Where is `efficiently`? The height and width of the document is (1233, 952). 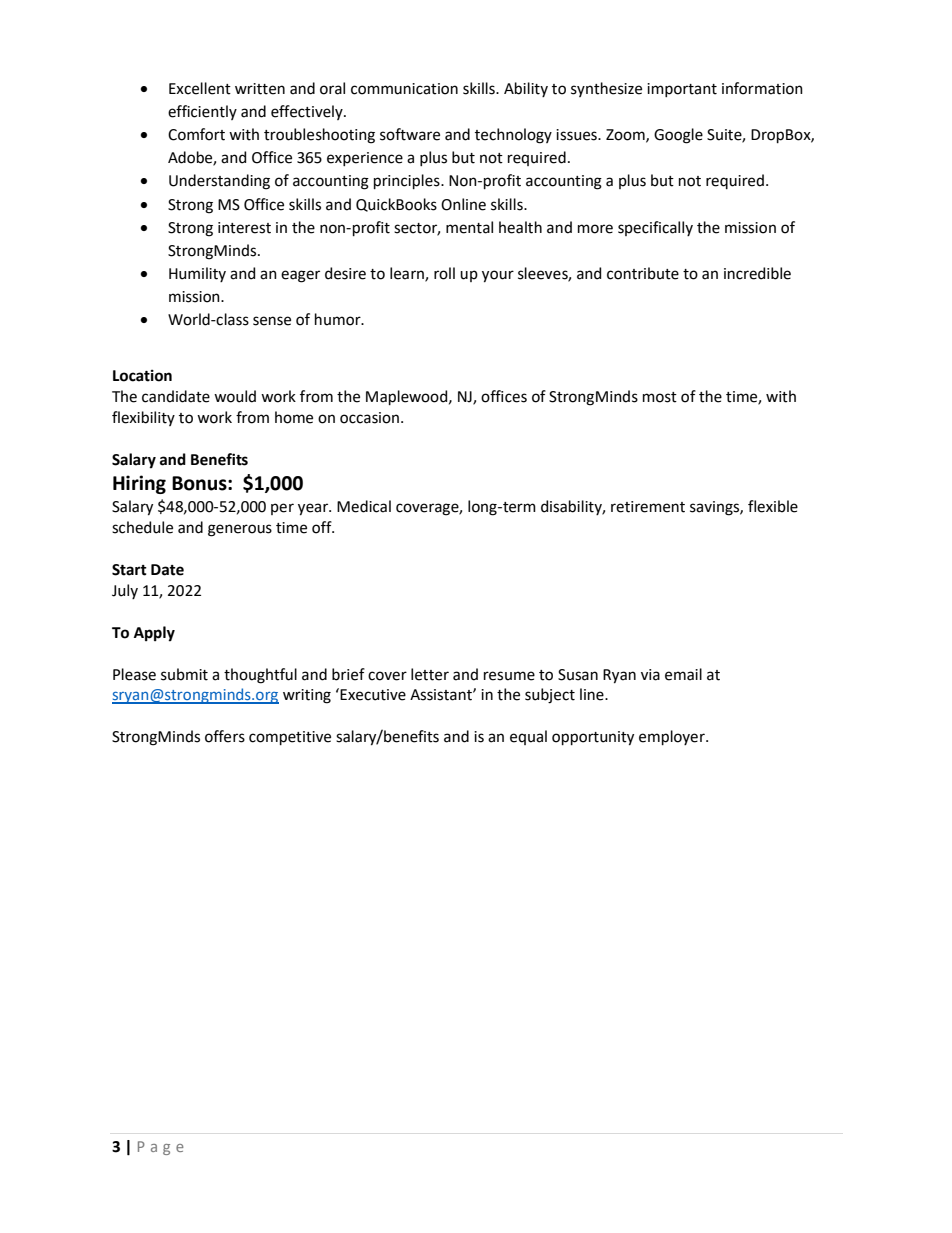 efficiently is located at coordinates (202, 112).
